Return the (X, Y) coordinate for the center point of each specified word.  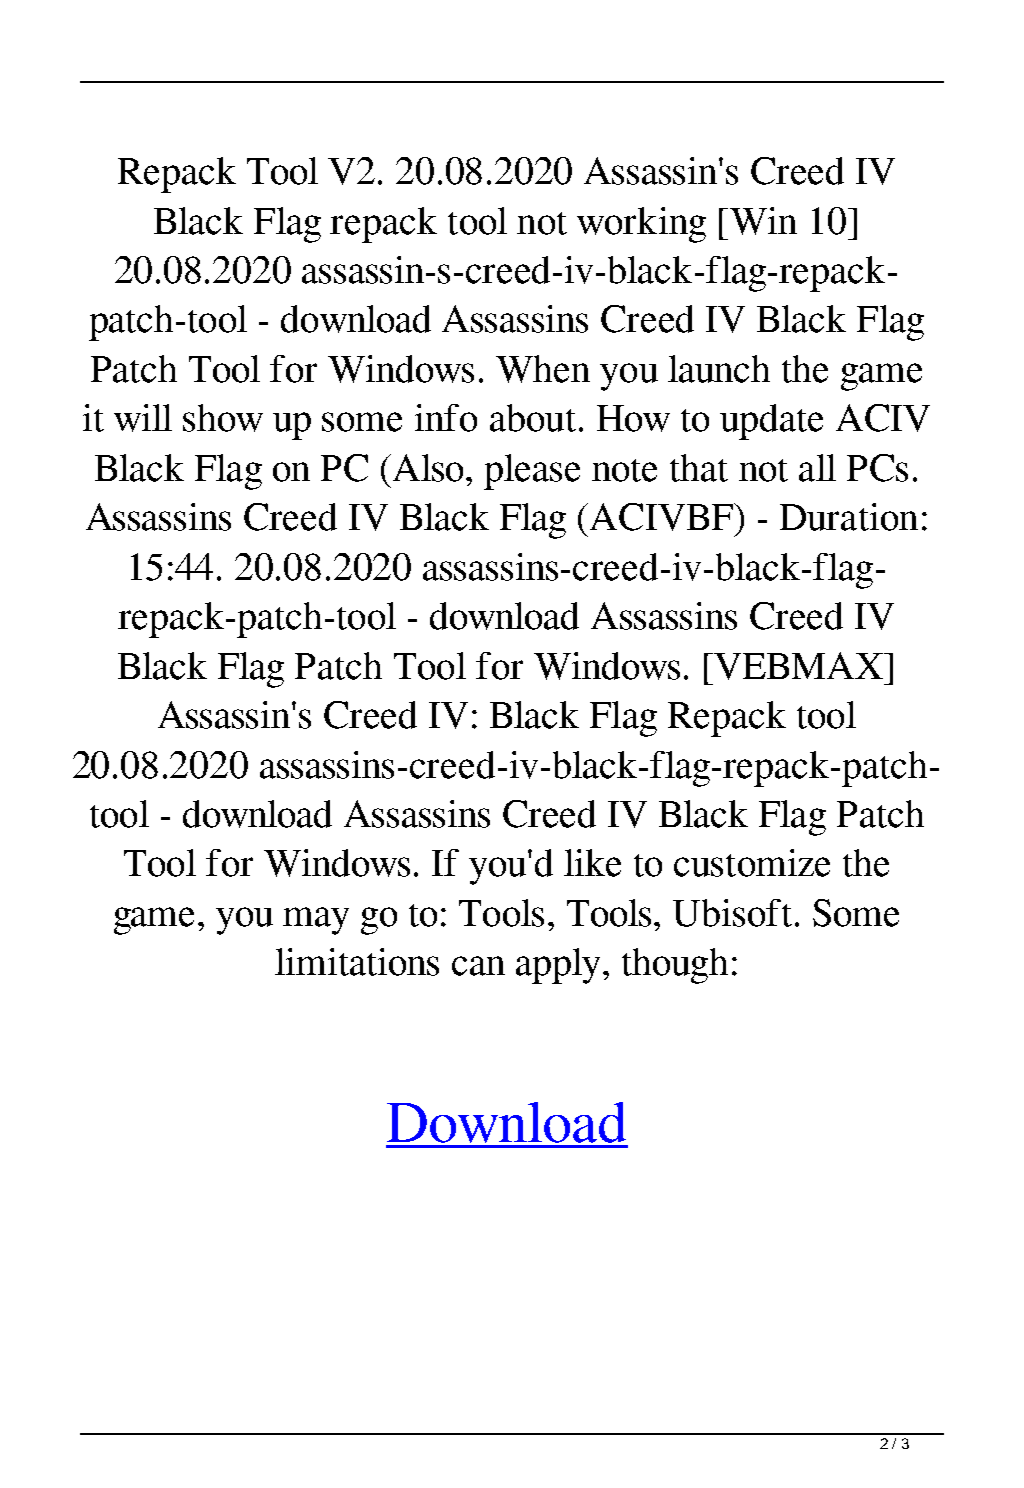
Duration (849, 517)
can (478, 966)
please (532, 472)
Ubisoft (732, 913)
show (223, 418)
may (316, 921)
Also (430, 468)
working (641, 225)
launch (719, 369)
